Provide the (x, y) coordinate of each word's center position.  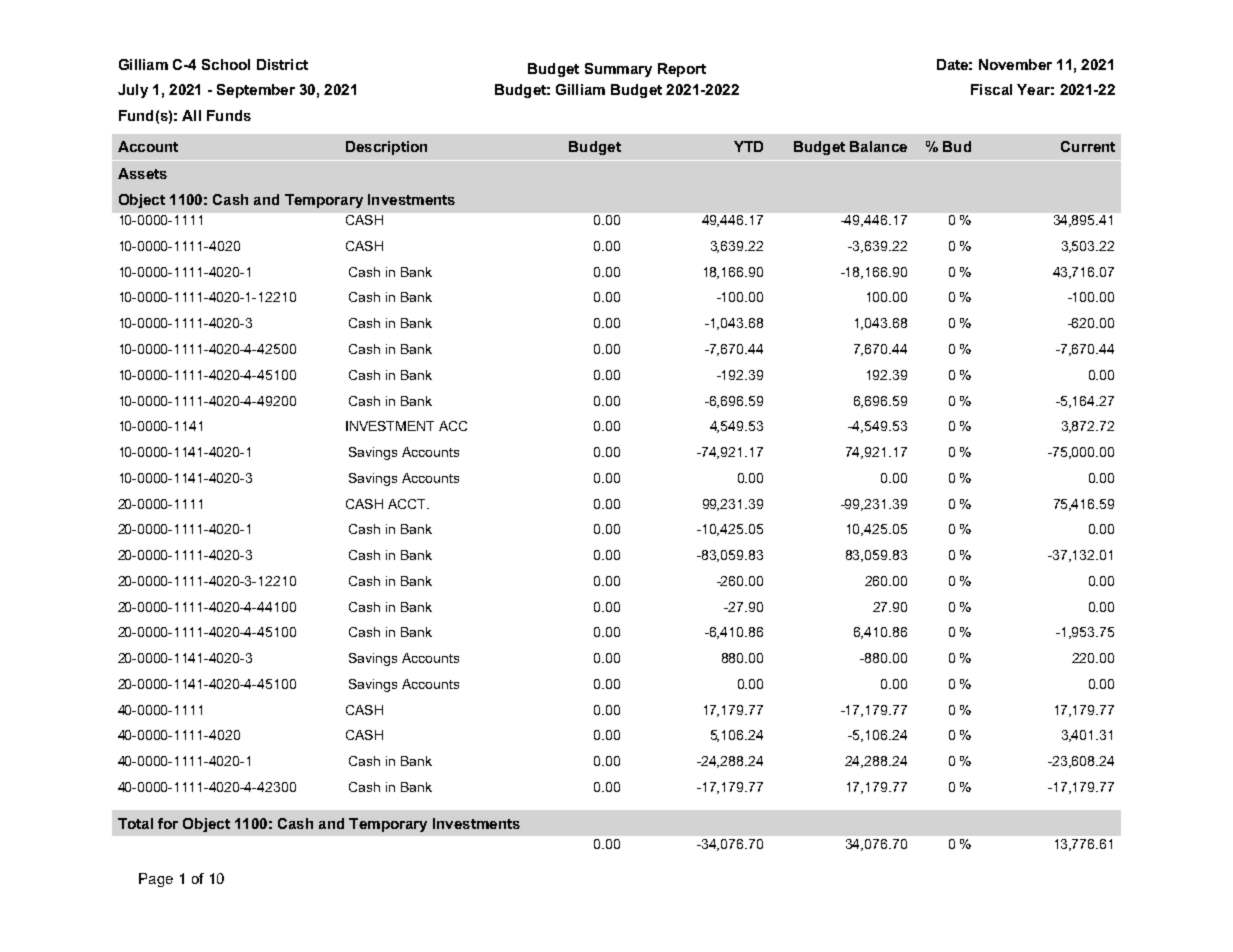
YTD (748, 146)
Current (1088, 146)
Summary (618, 70)
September (256, 91)
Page (156, 880)
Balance (878, 146)
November (1015, 64)
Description (386, 148)
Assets (142, 173)
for (168, 823)
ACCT (408, 504)
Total (135, 823)
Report (682, 70)
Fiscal (991, 89)
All (191, 115)
